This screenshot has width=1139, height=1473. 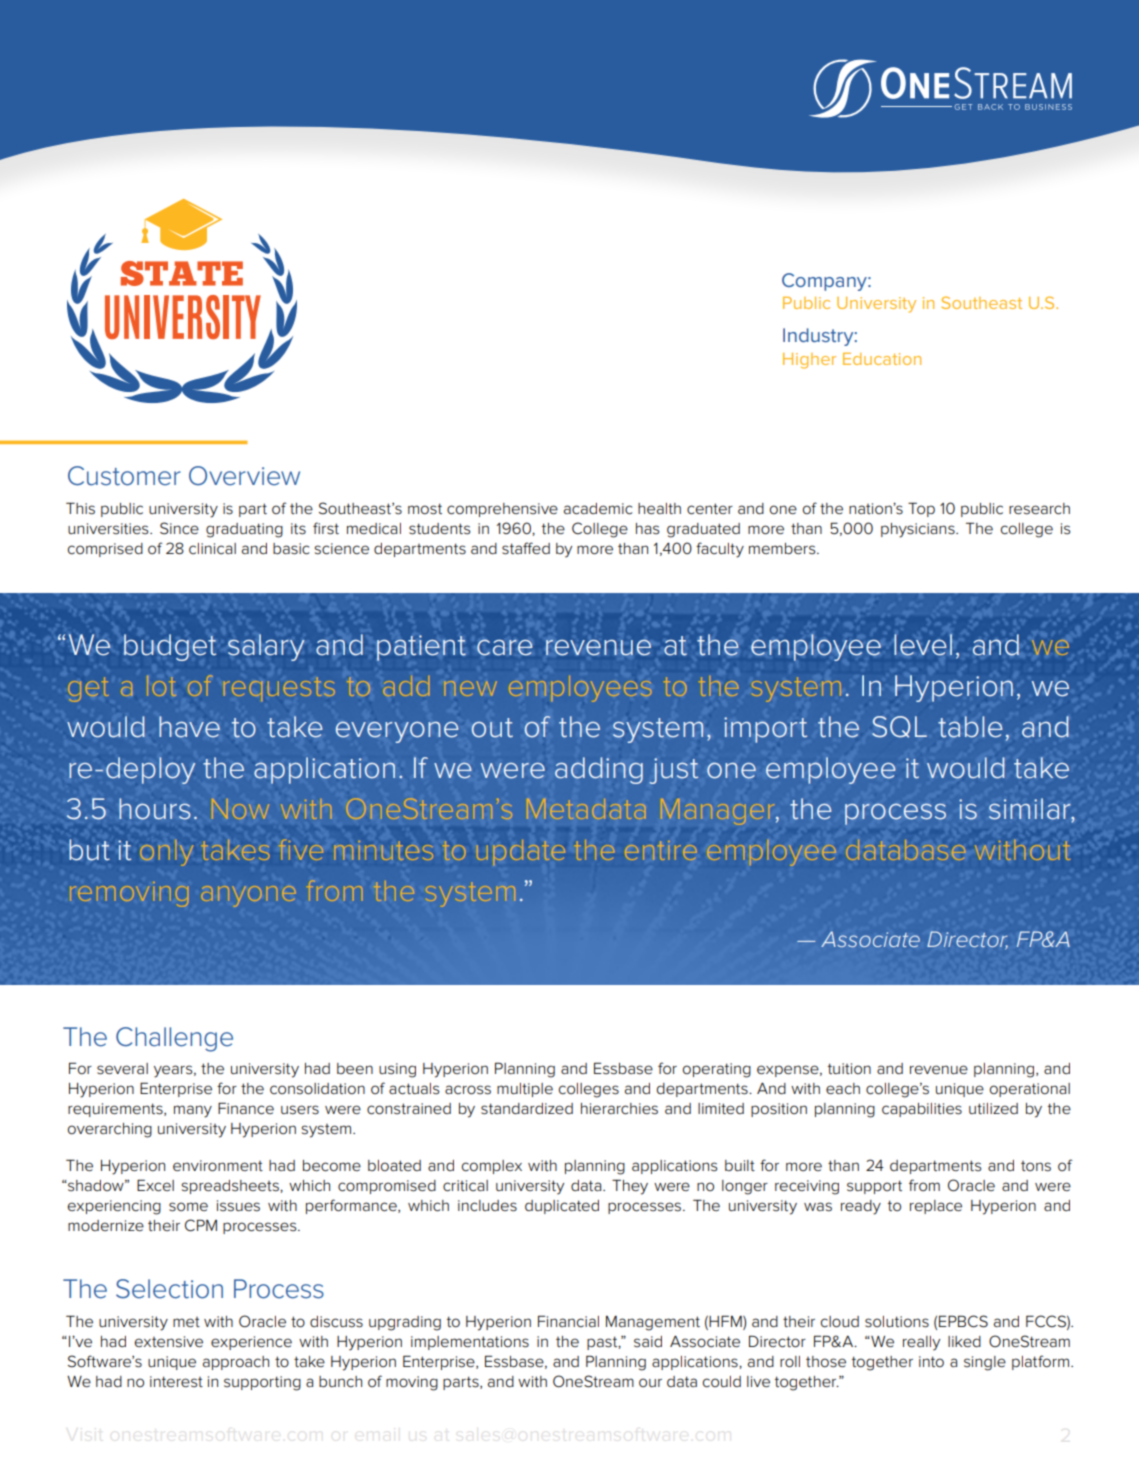 What do you see at coordinates (521, 853) in the screenshot?
I see `update` at bounding box center [521, 853].
